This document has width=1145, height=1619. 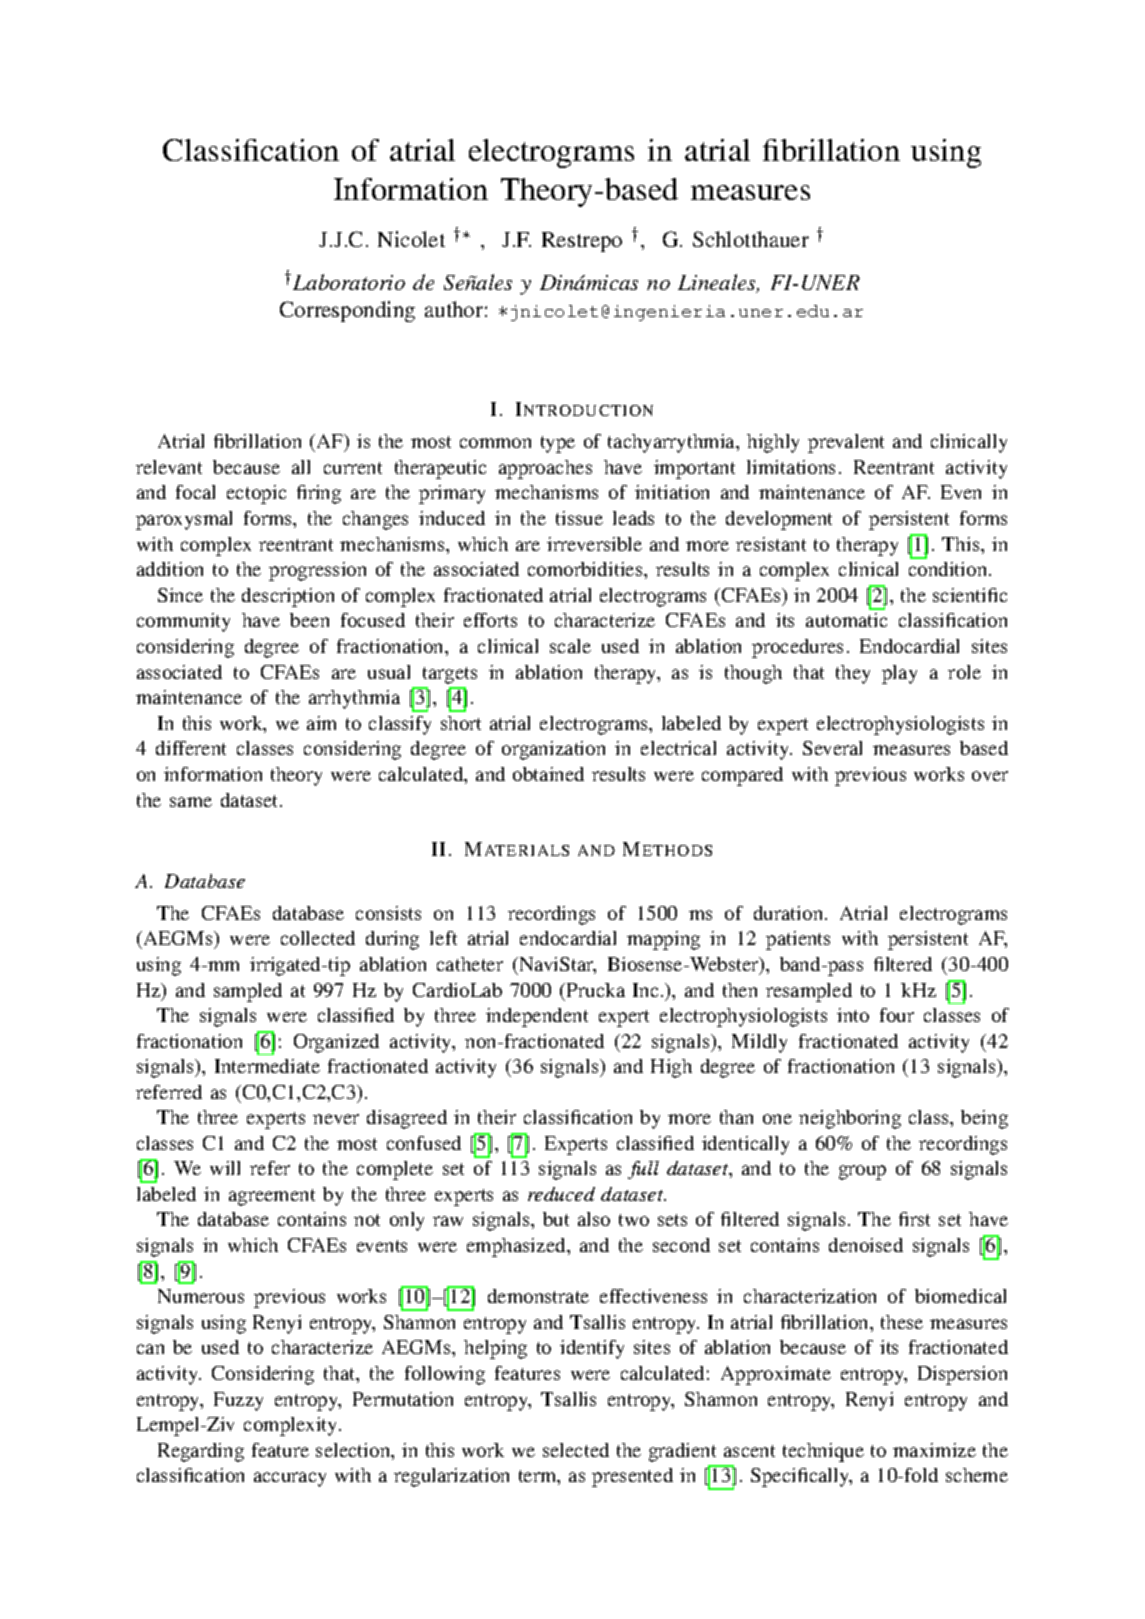 What do you see at coordinates (846, 443) in the document?
I see `prevalent` at bounding box center [846, 443].
